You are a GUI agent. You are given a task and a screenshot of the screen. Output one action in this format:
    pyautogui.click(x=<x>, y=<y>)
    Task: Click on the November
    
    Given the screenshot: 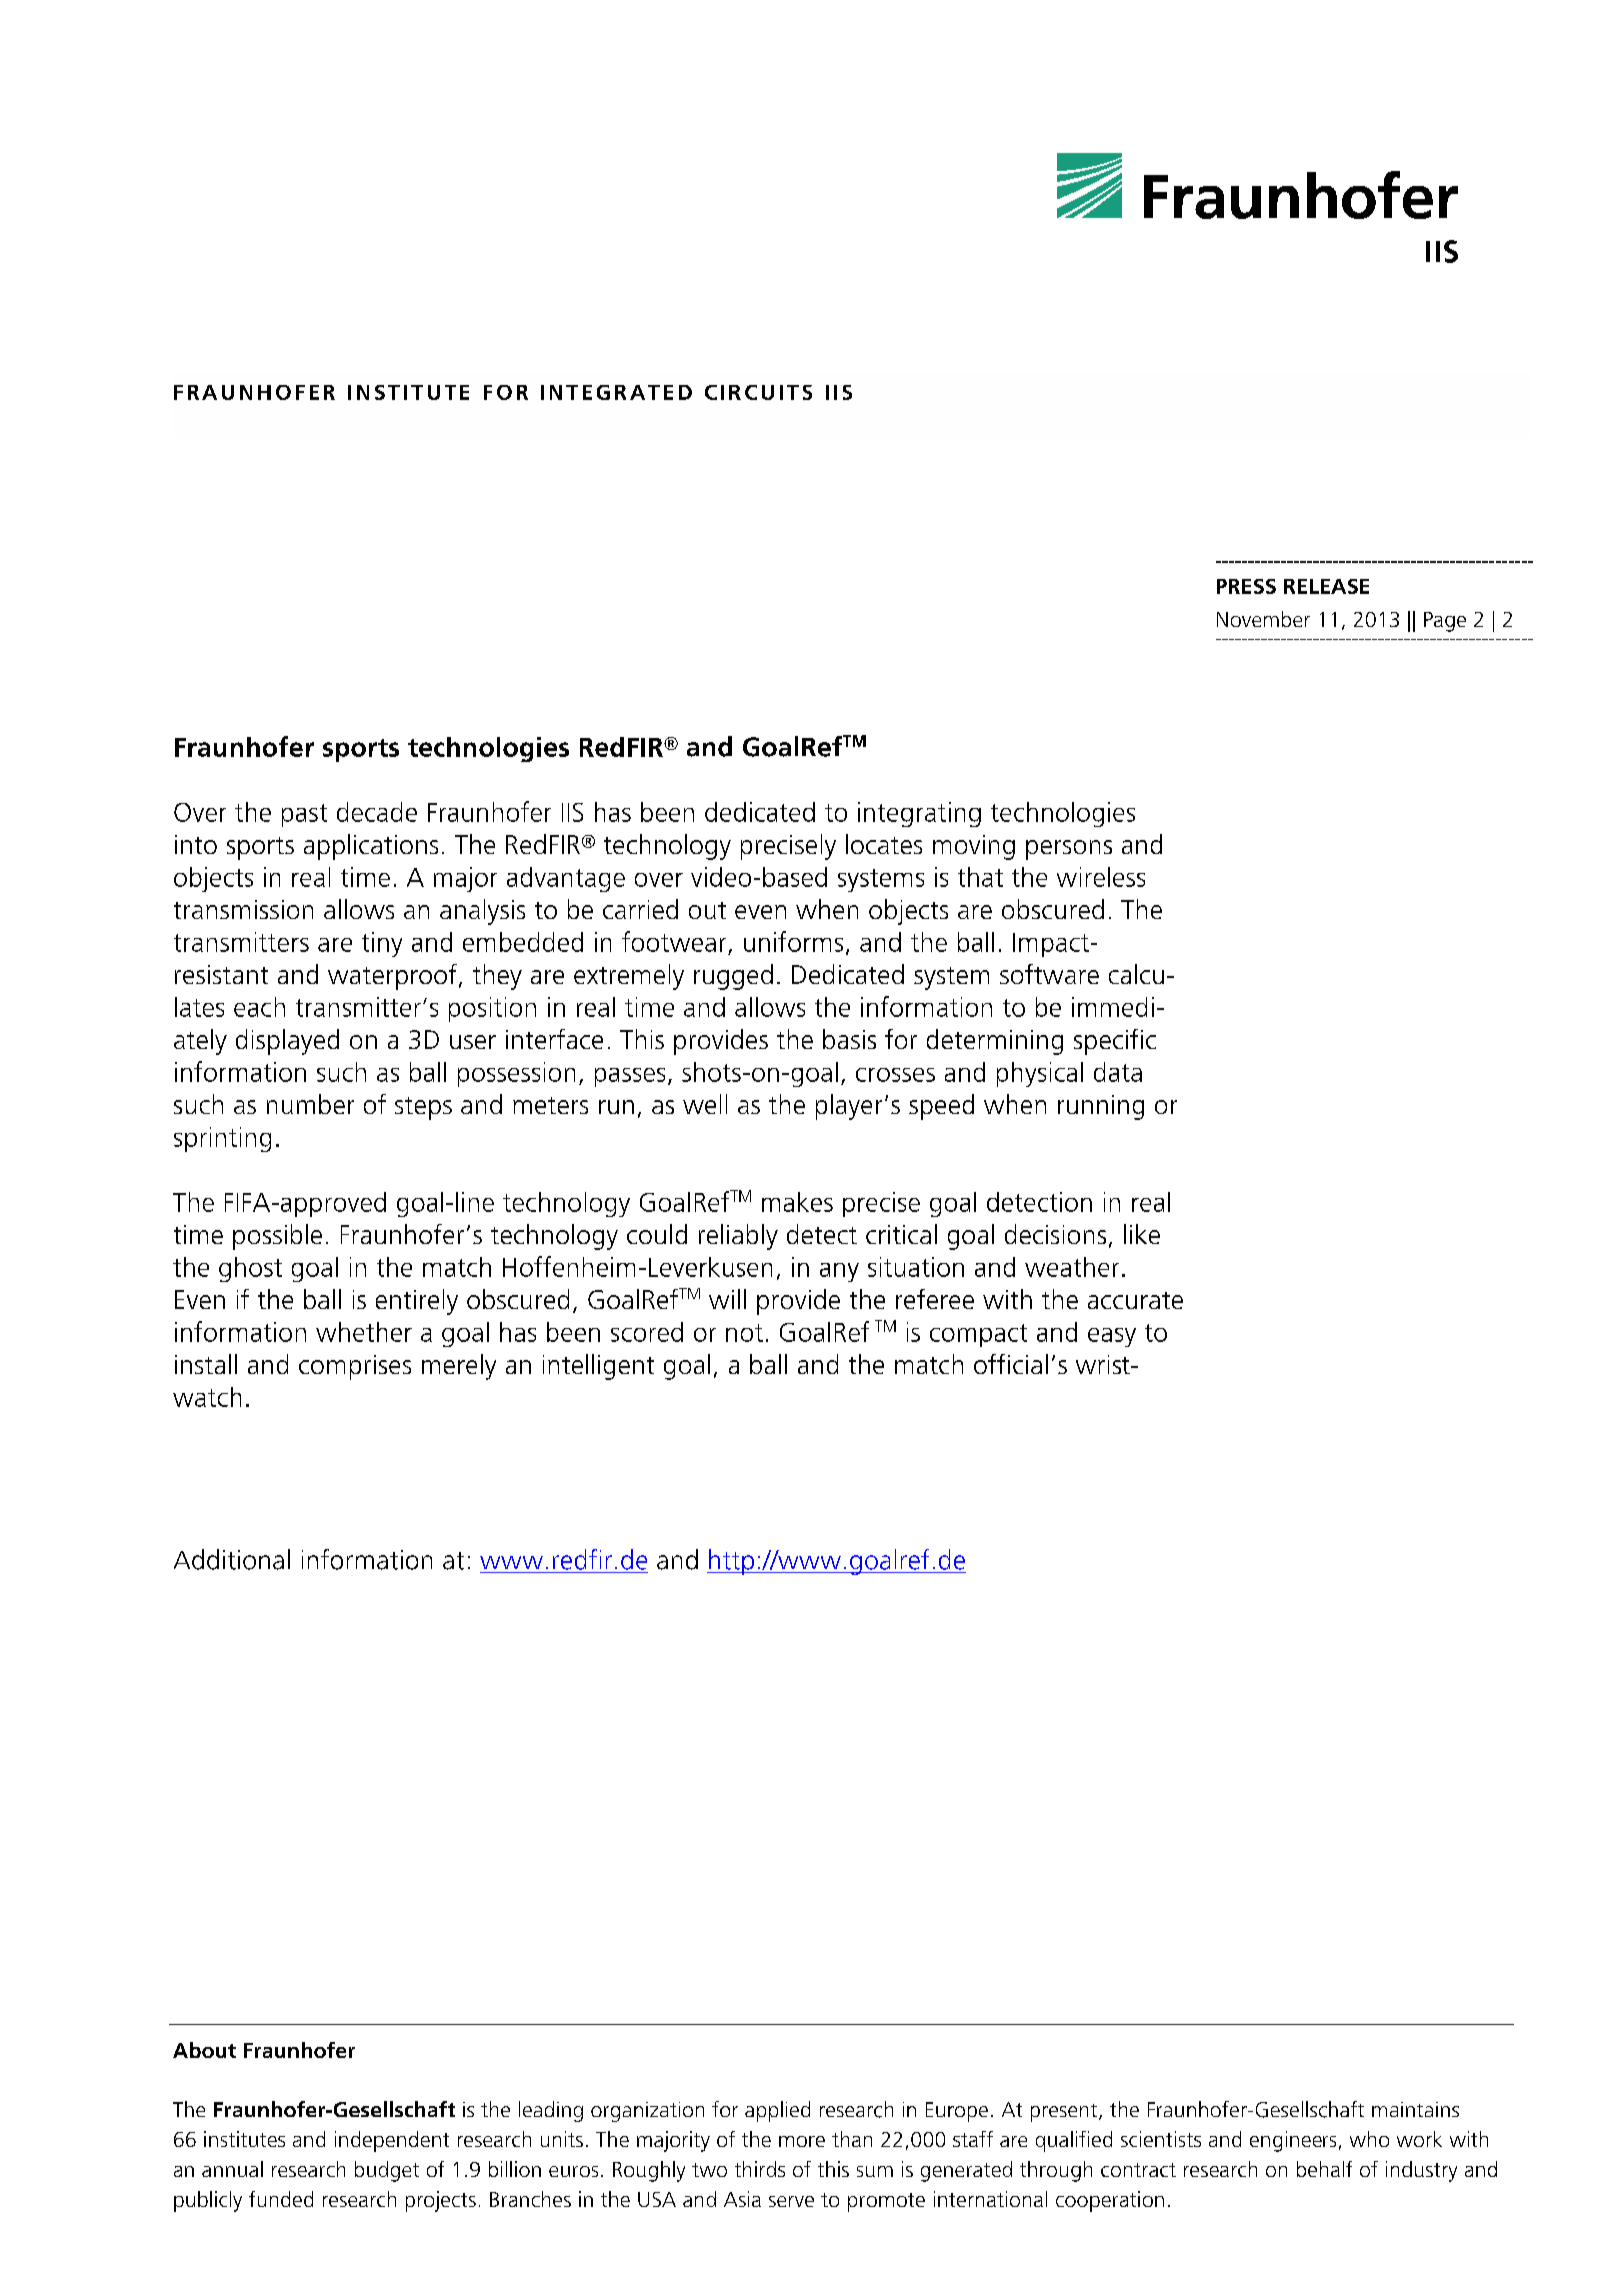 What is the action you would take?
    pyautogui.click(x=1263, y=619)
